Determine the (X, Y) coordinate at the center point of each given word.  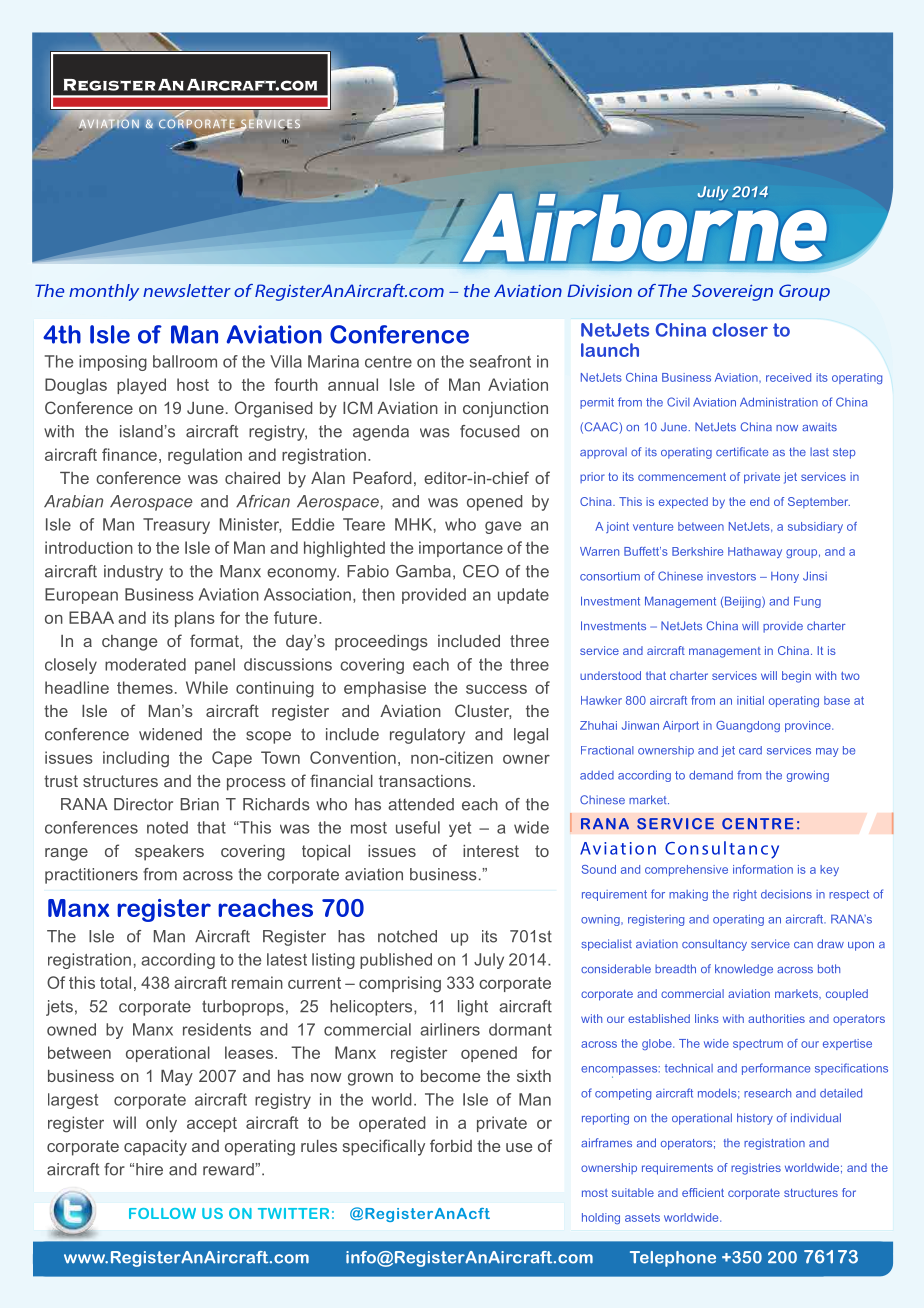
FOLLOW (162, 1213)
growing (808, 776)
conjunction (505, 410)
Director (143, 804)
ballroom (185, 361)
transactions (425, 781)
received (788, 377)
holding (601, 1218)
